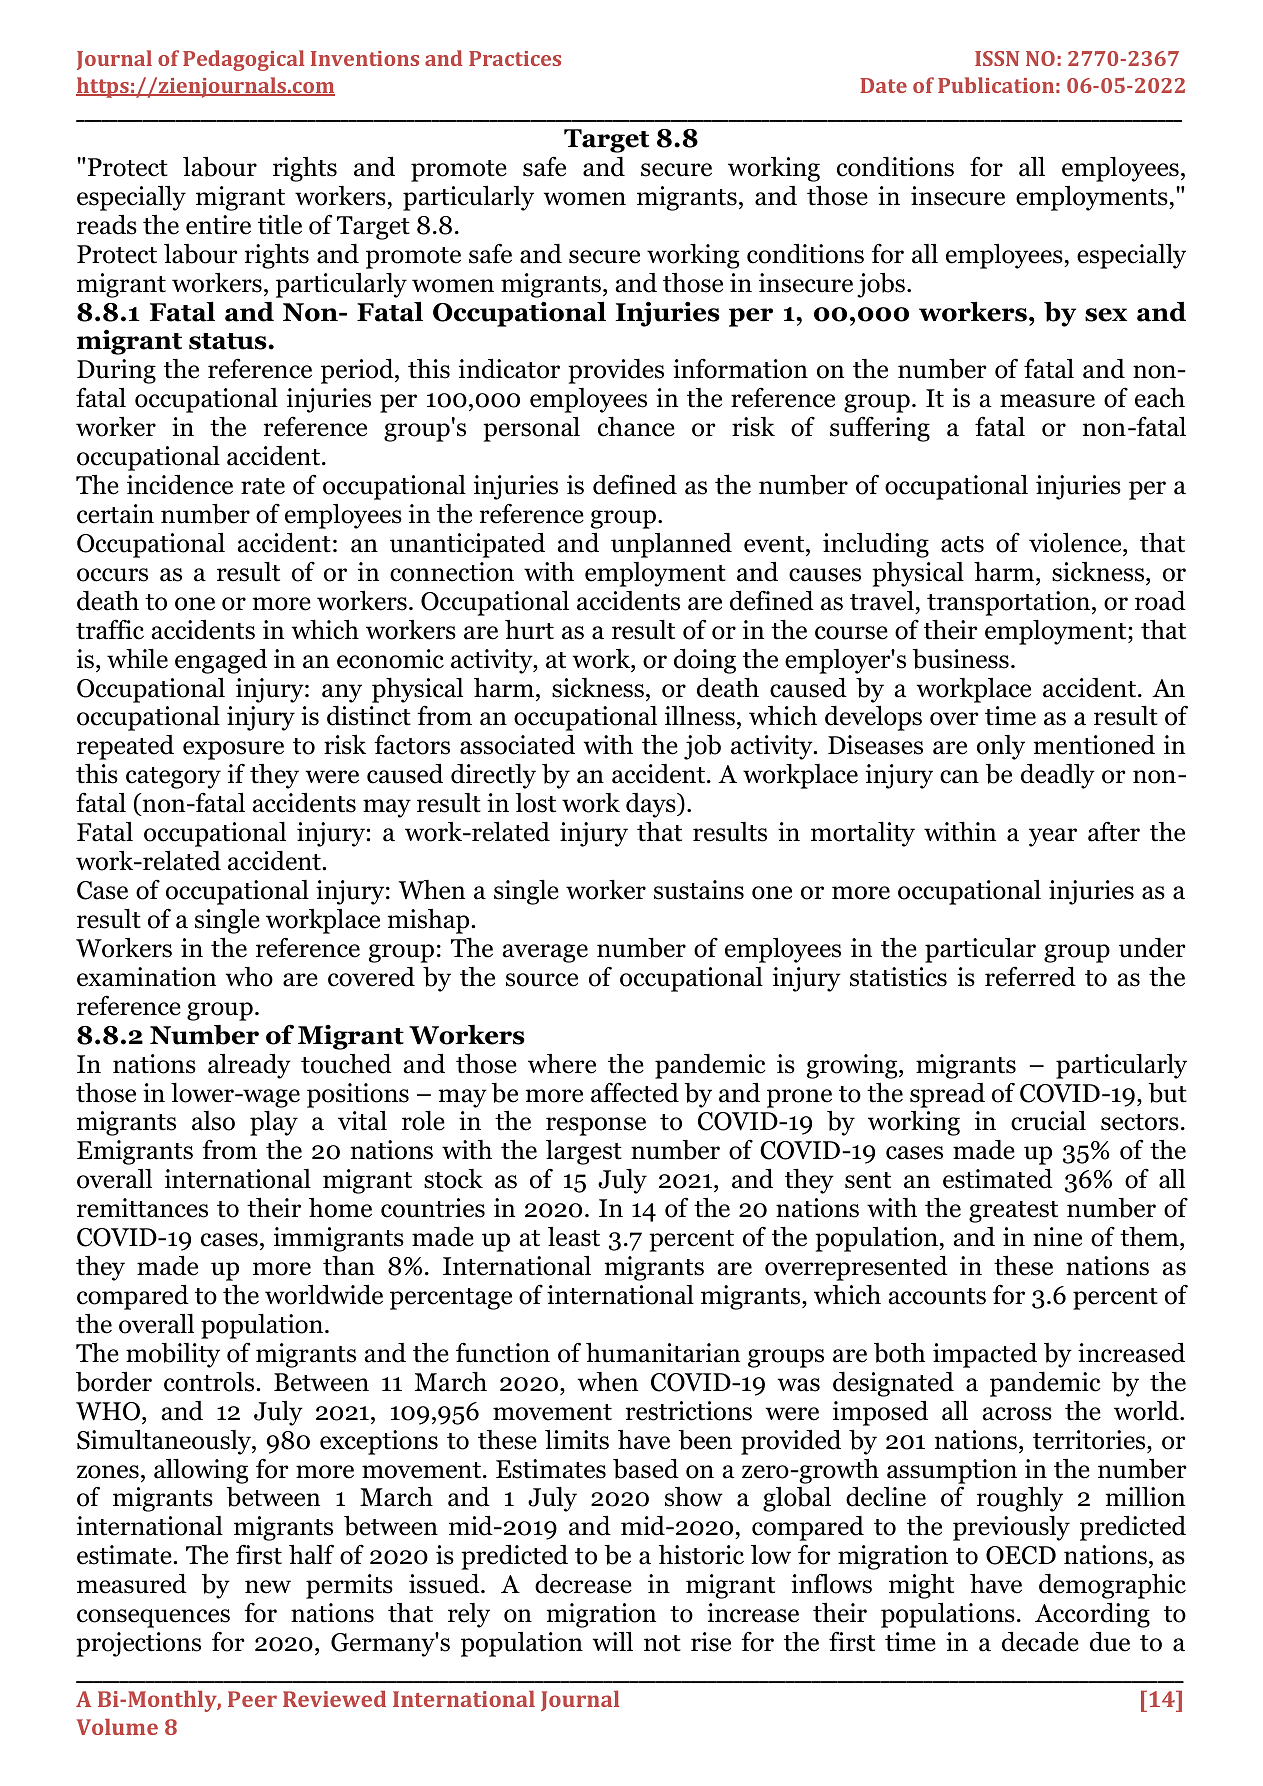 The height and width of the screenshot is (1786, 1263). What do you see at coordinates (671, 545) in the screenshot?
I see `unplanned` at bounding box center [671, 545].
